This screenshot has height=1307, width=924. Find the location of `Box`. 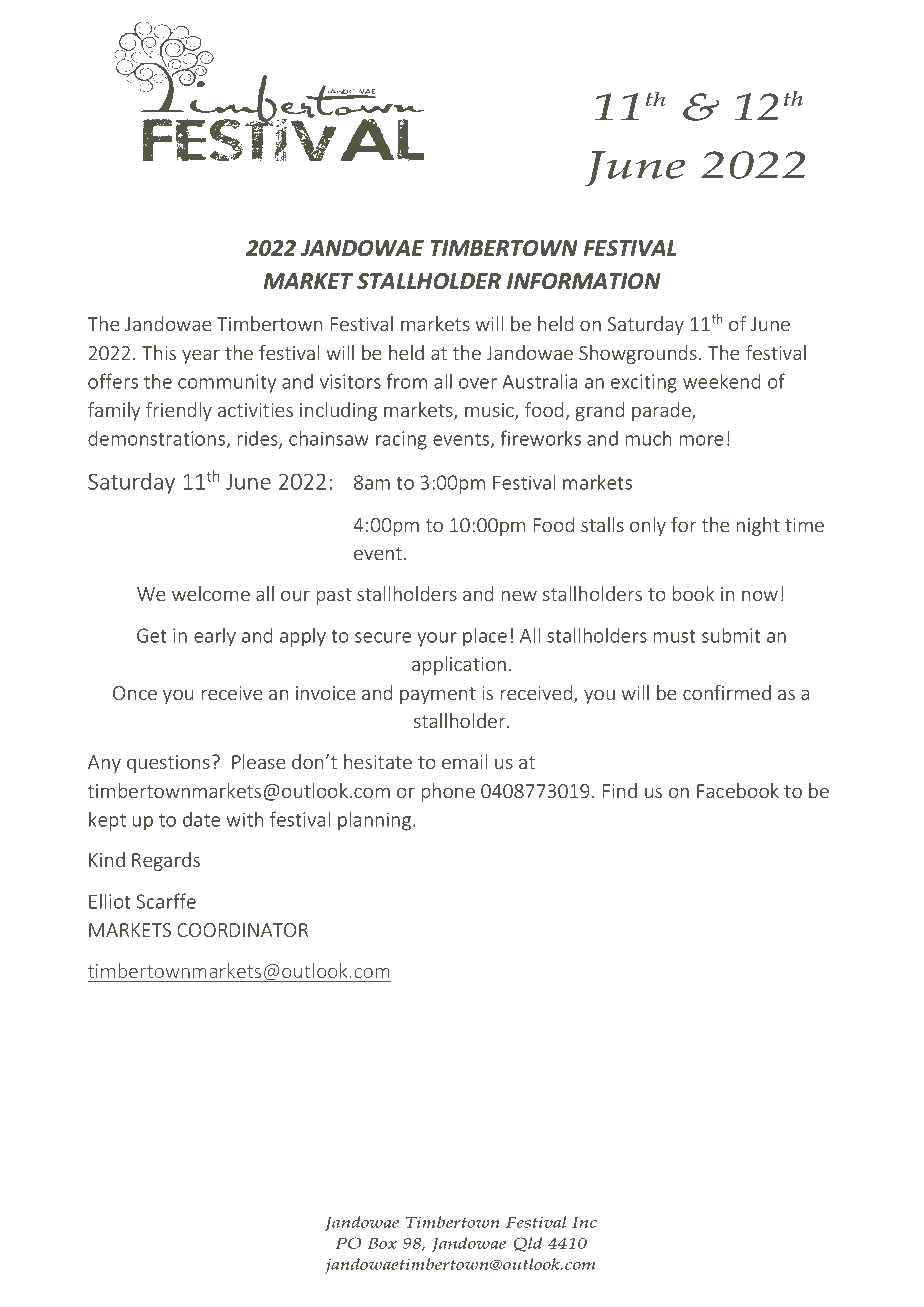

Box is located at coordinates (382, 1243).
